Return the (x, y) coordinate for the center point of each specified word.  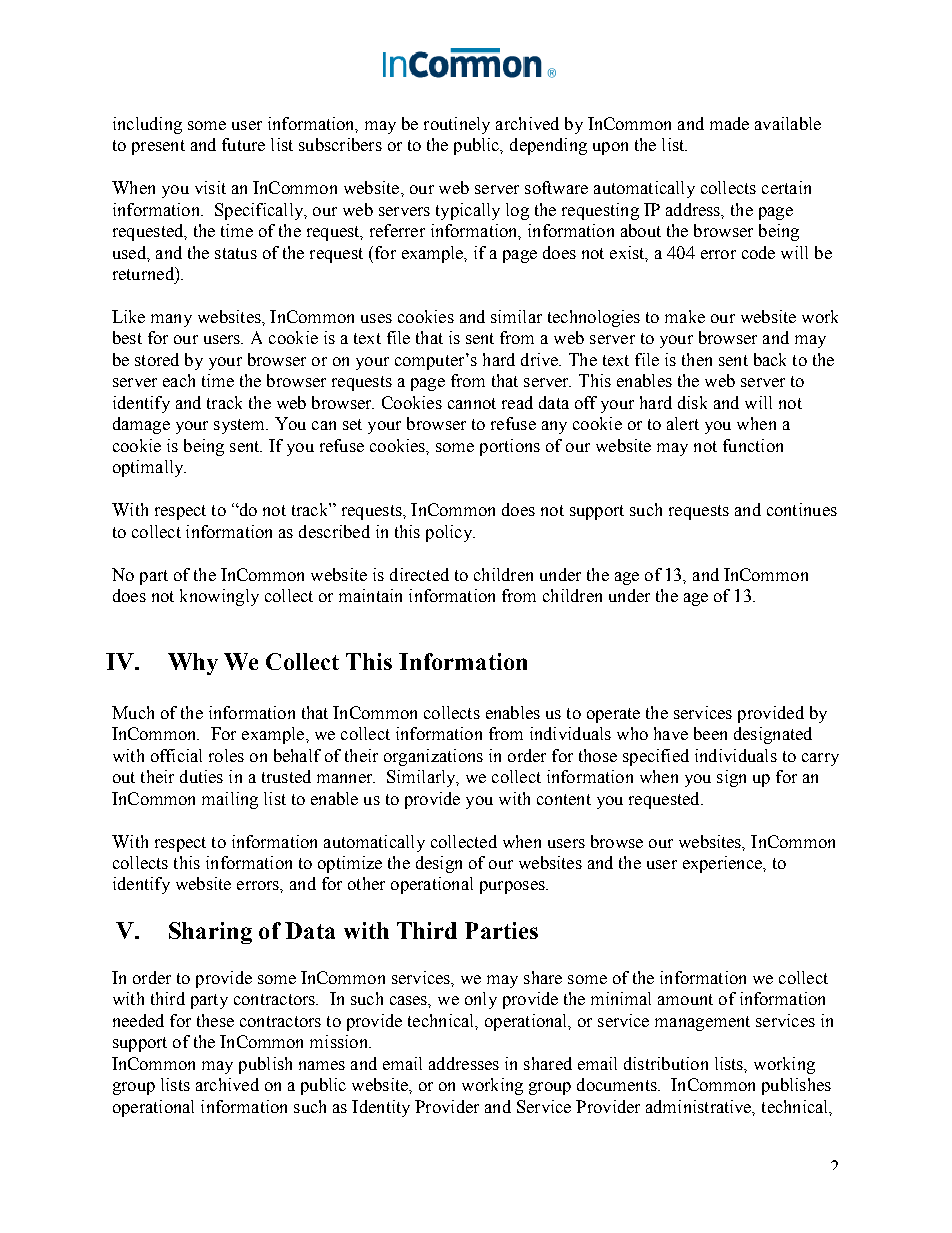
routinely (457, 125)
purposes (513, 887)
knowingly (219, 597)
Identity (381, 1108)
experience (723, 864)
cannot (472, 403)
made (729, 123)
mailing (230, 800)
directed (419, 574)
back (770, 359)
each (179, 380)
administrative (700, 1107)
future (243, 144)
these (215, 1020)
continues (802, 509)
